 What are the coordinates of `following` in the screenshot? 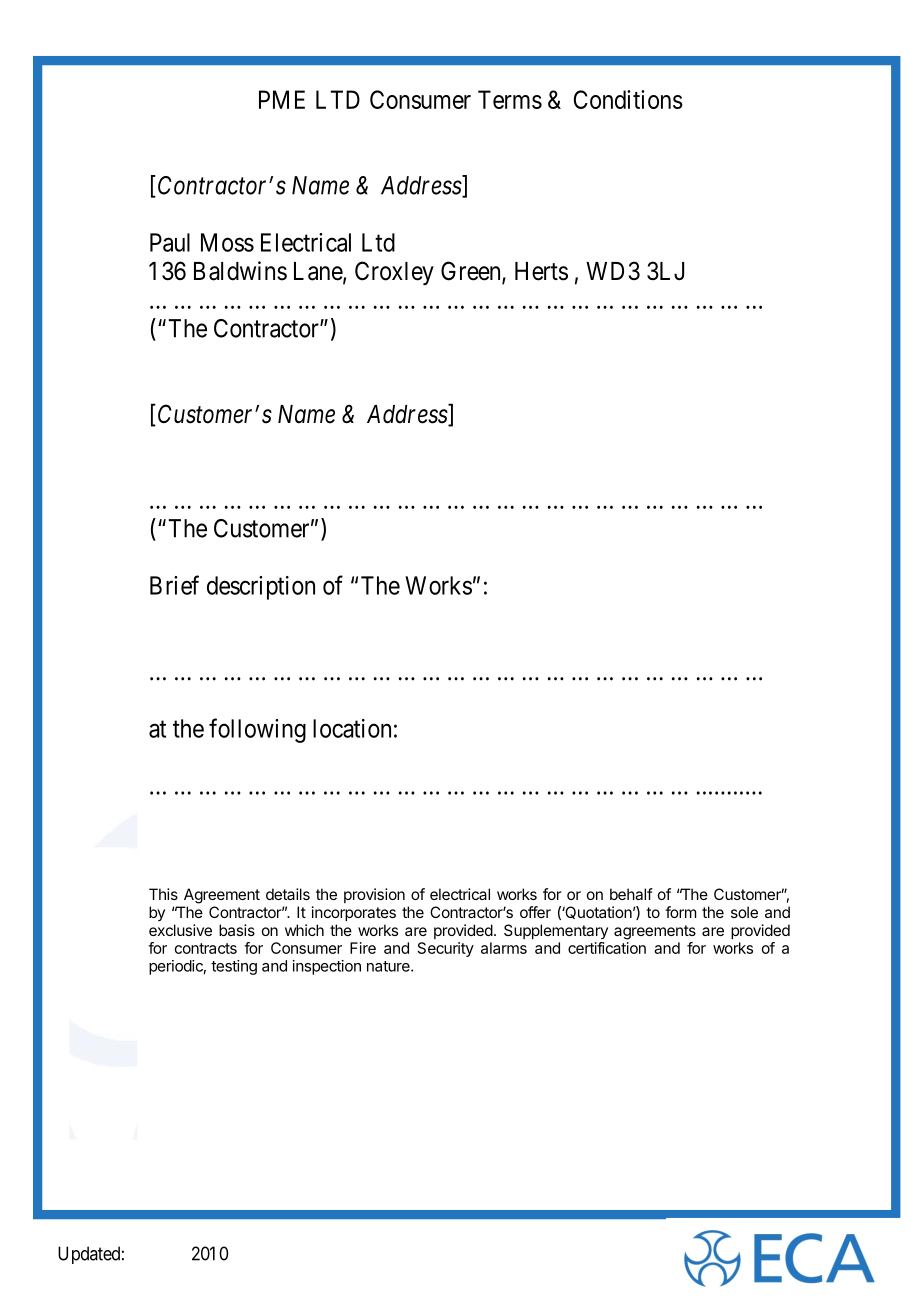 It's located at (257, 730).
